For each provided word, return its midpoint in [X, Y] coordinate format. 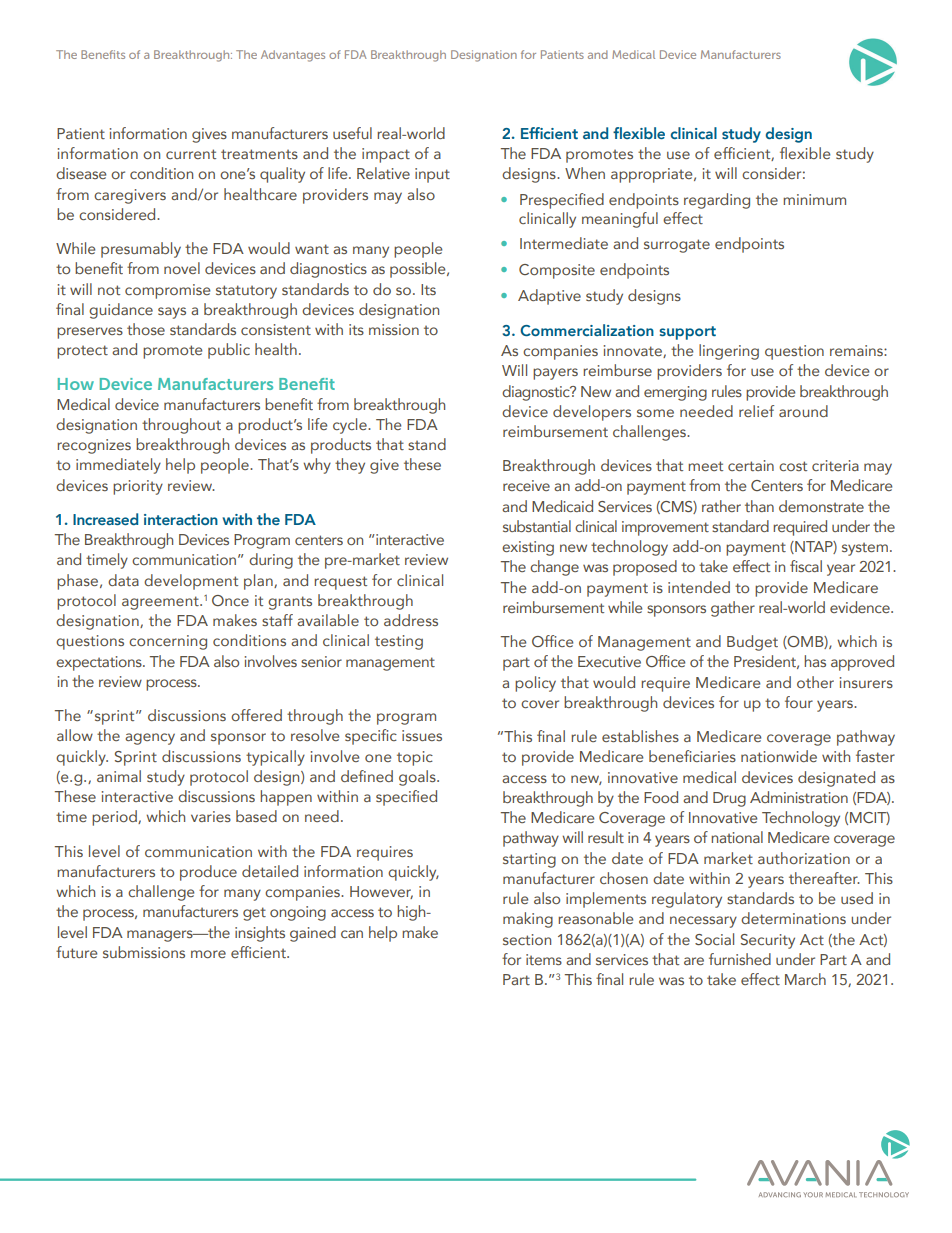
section [527, 939]
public [229, 351]
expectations [100, 663]
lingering [729, 352]
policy [535, 684]
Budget [752, 643]
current [191, 154]
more [208, 954]
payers [555, 374]
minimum [814, 199]
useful [352, 133]
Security [768, 941]
